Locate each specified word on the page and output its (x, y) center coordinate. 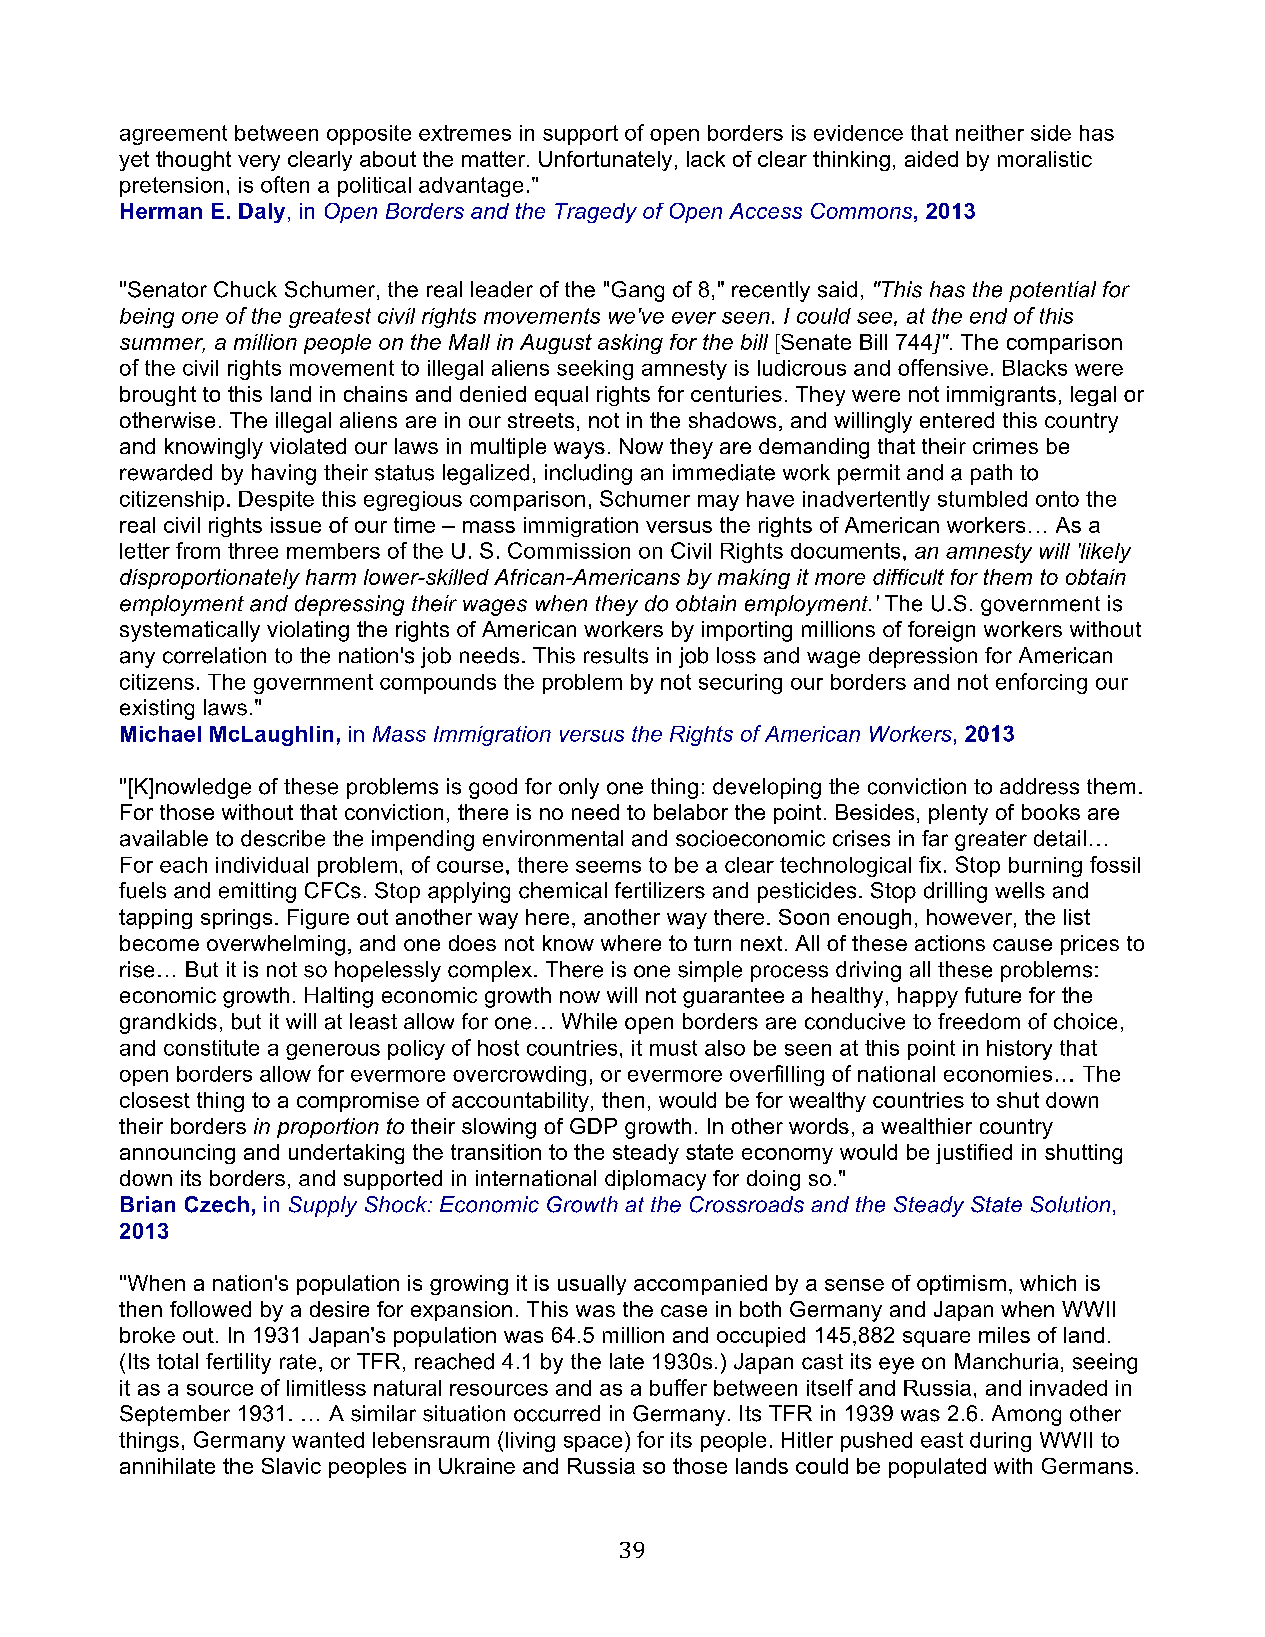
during (1000, 1442)
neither (990, 133)
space (593, 1444)
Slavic (291, 1466)
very (259, 163)
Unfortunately (605, 161)
